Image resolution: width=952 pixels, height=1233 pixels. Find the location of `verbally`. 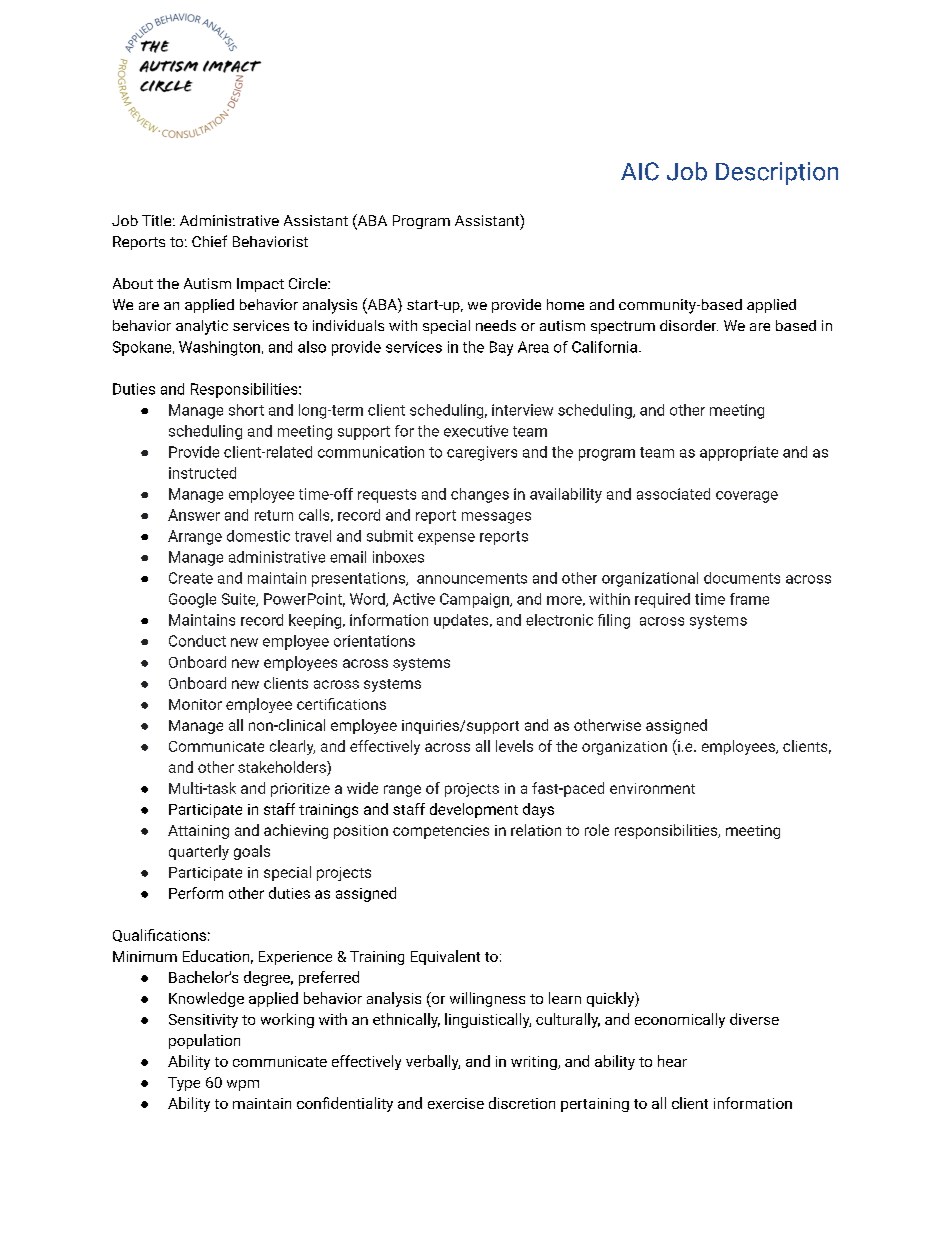

verbally is located at coordinates (433, 1062).
